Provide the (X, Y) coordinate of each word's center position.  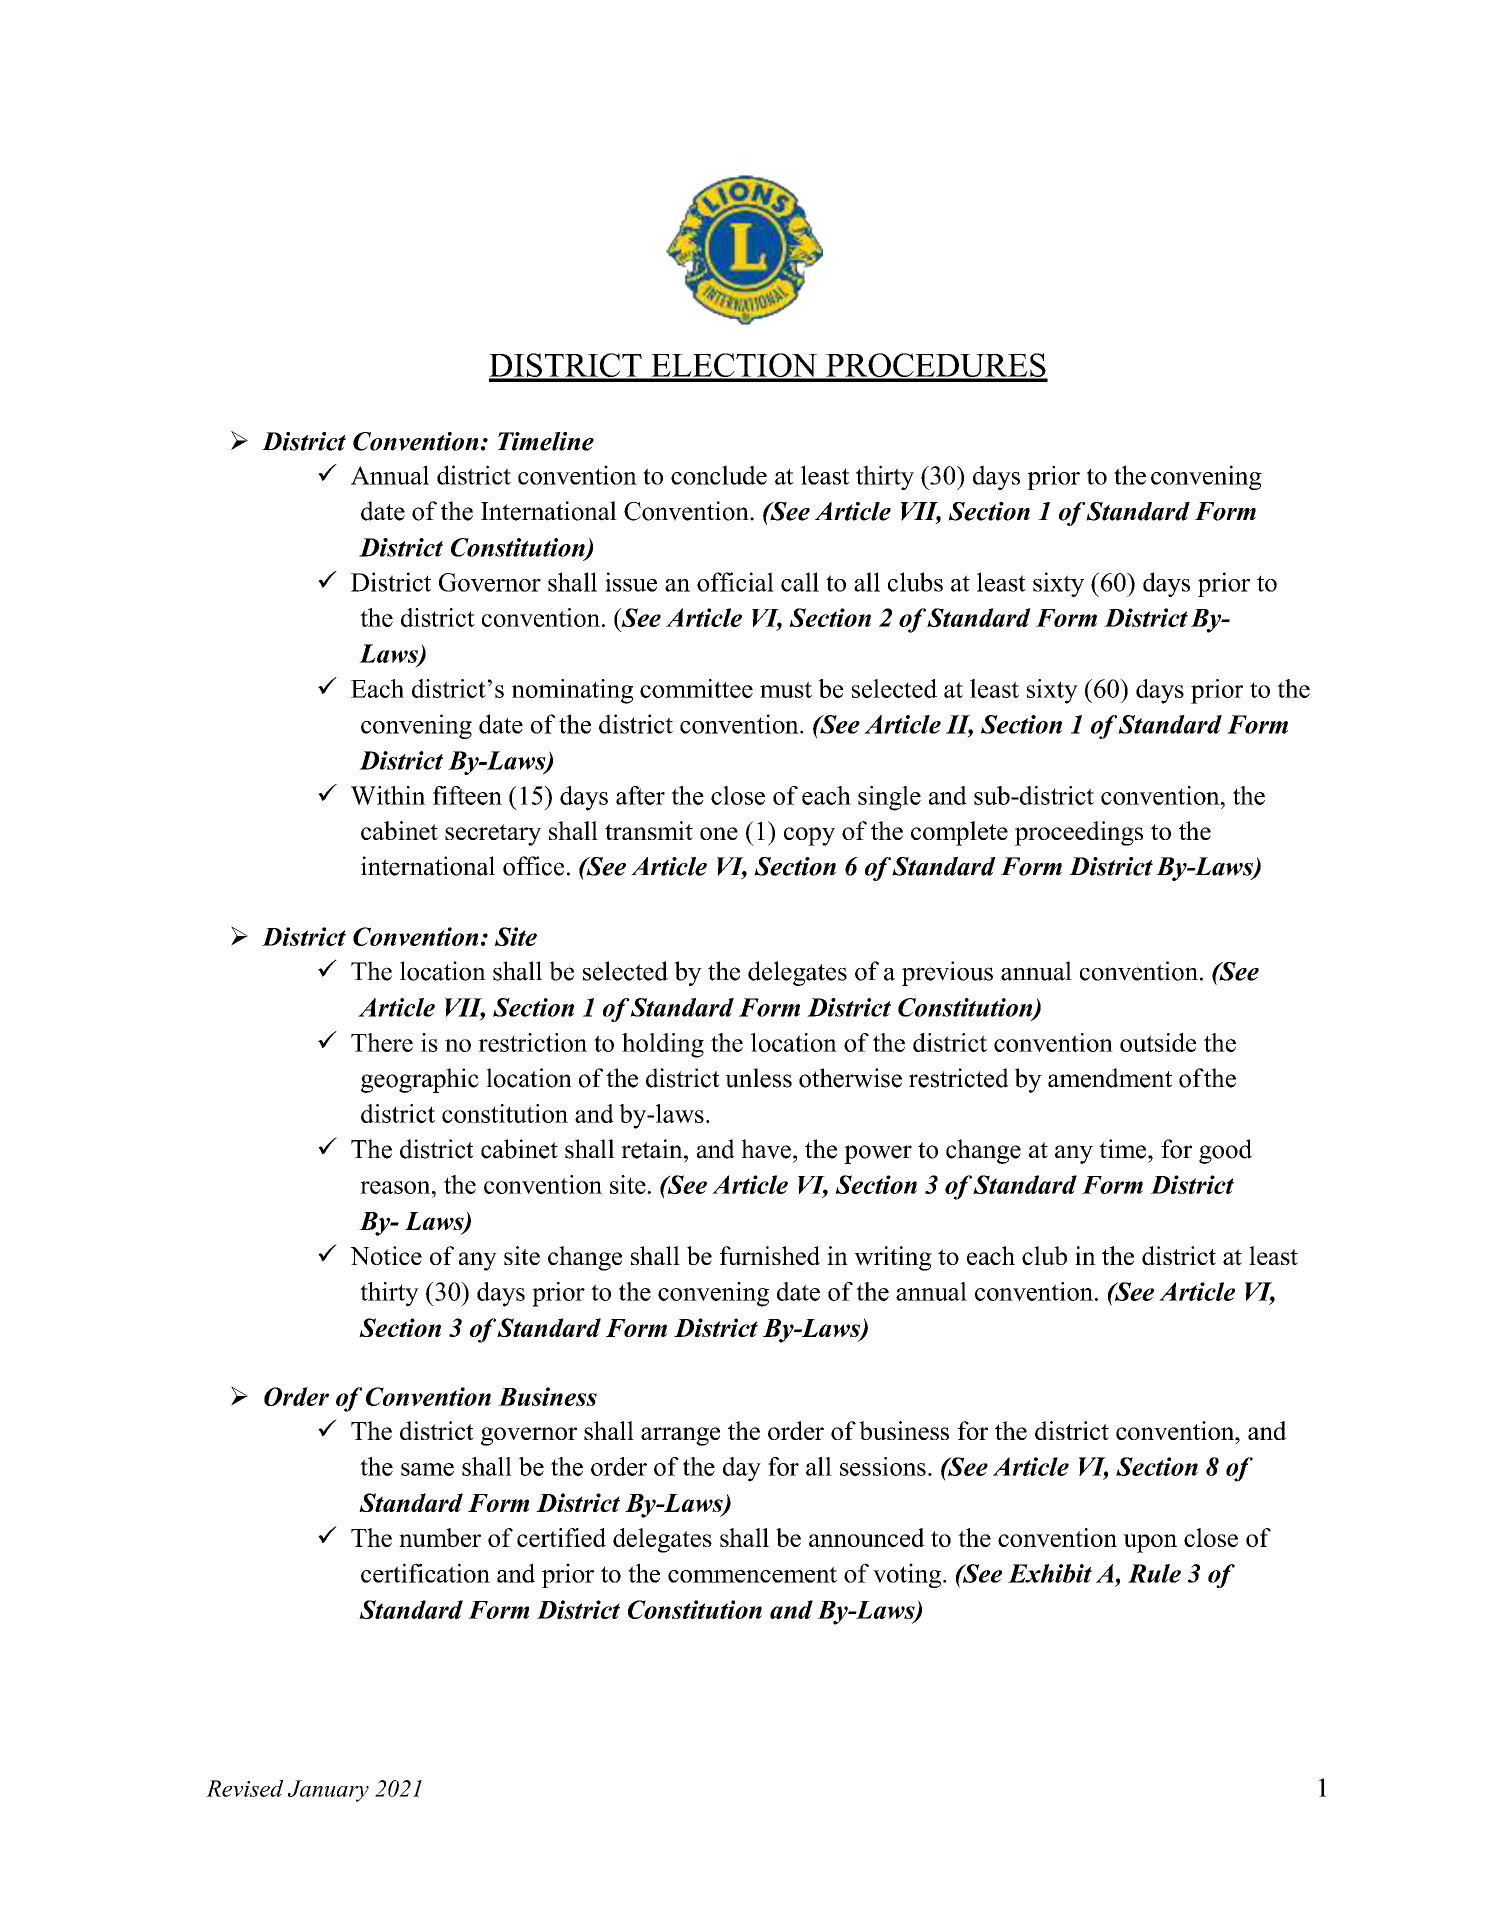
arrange (680, 1436)
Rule (1154, 1573)
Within (388, 795)
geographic (420, 1080)
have (766, 1149)
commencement (752, 1574)
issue (631, 582)
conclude (719, 475)
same (427, 1469)
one (719, 833)
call (800, 582)
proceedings (1079, 833)
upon (1150, 1543)
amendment (1110, 1078)
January (328, 1791)
